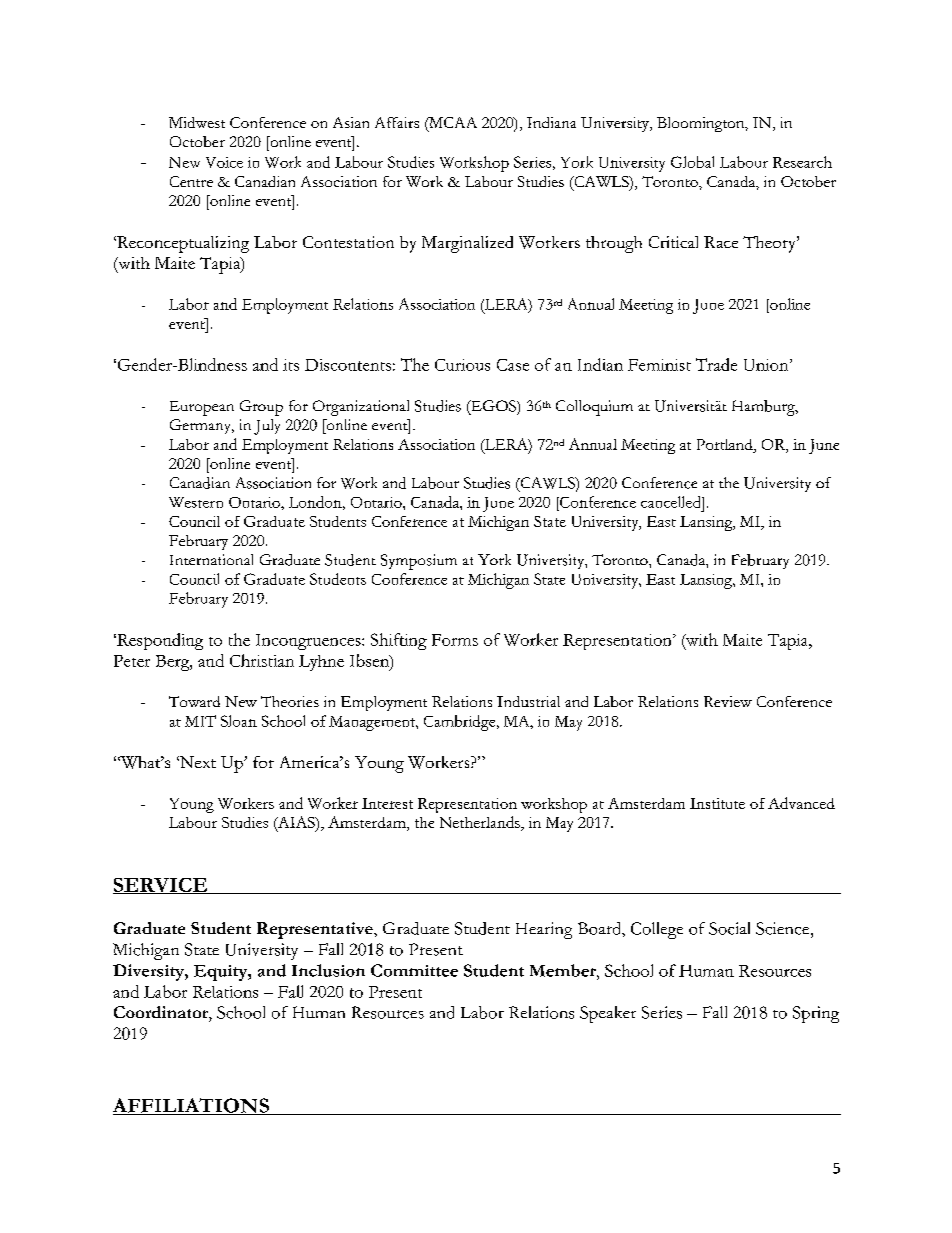  Describe the element at coordinates (692, 162) in the document. I see `Global` at that location.
